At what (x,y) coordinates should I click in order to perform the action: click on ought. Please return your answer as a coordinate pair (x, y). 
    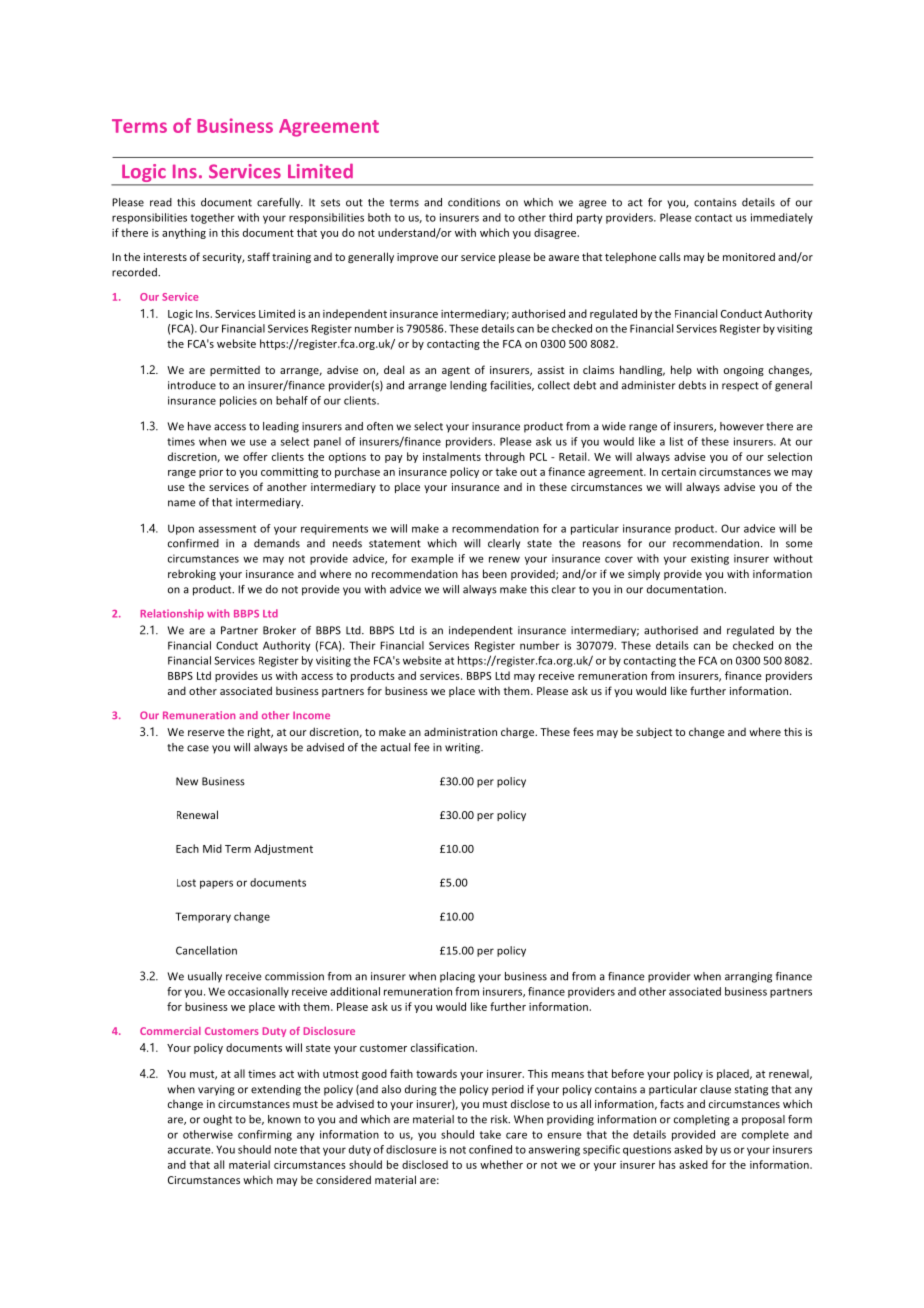
    Looking at the image, I should click on (217, 1120).
